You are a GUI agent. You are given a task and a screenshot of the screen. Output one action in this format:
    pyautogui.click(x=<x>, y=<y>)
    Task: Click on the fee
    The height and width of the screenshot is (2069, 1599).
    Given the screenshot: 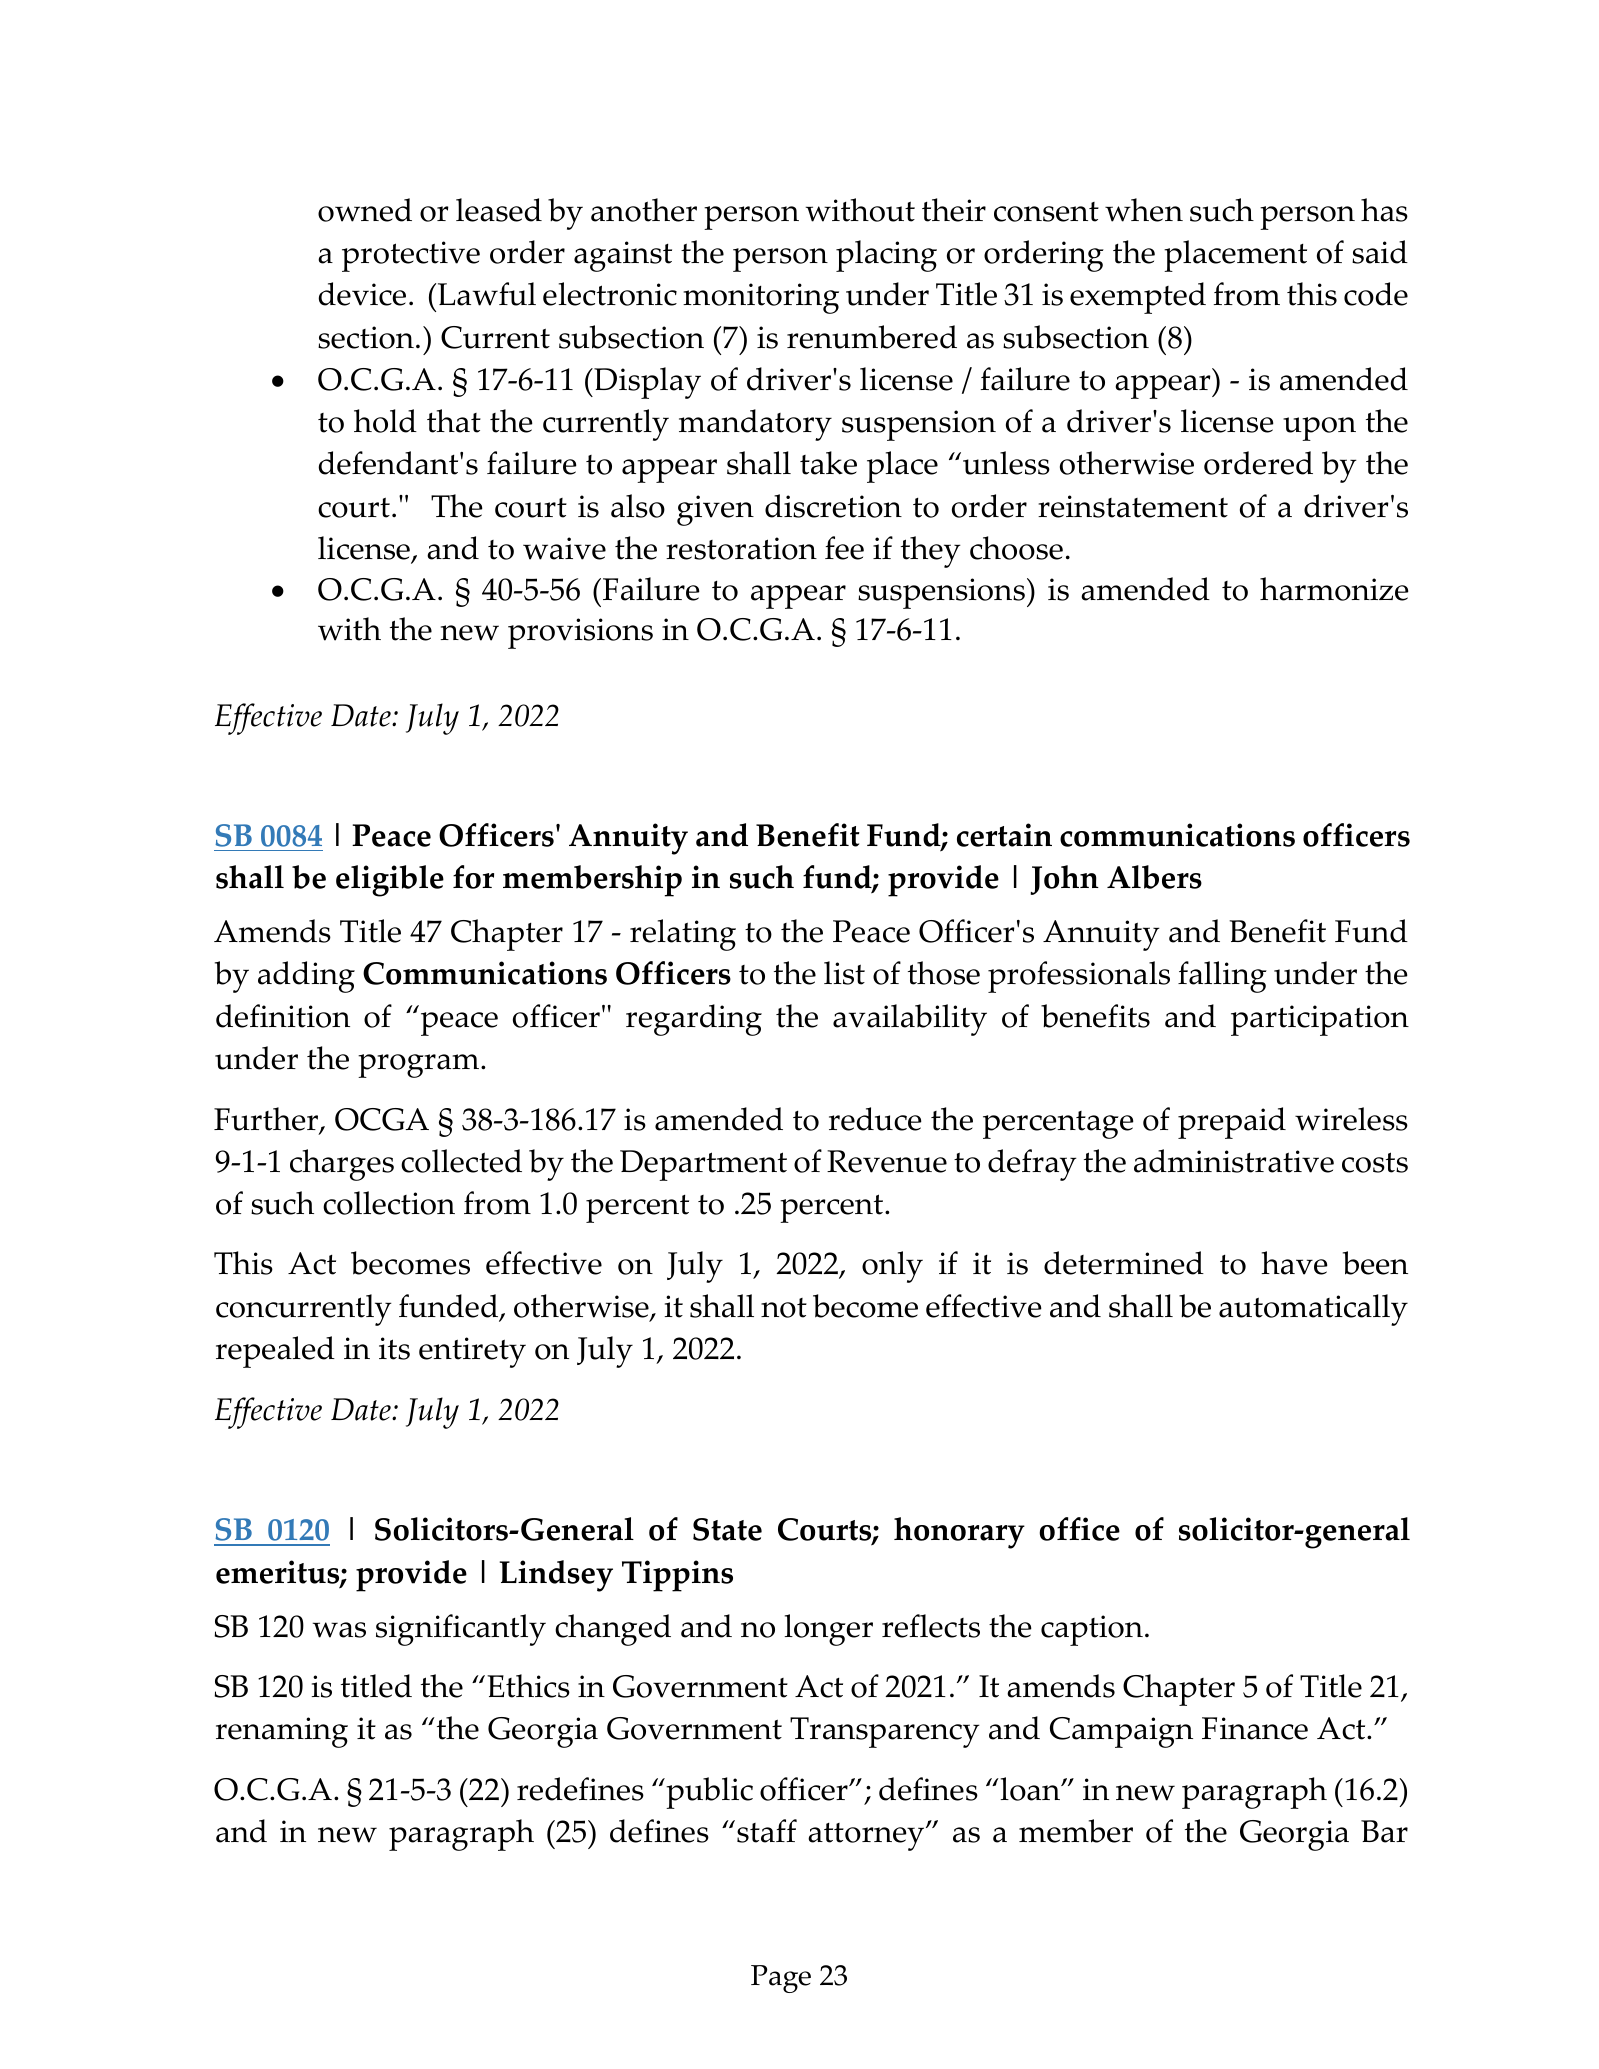 What is the action you would take?
    pyautogui.click(x=844, y=548)
